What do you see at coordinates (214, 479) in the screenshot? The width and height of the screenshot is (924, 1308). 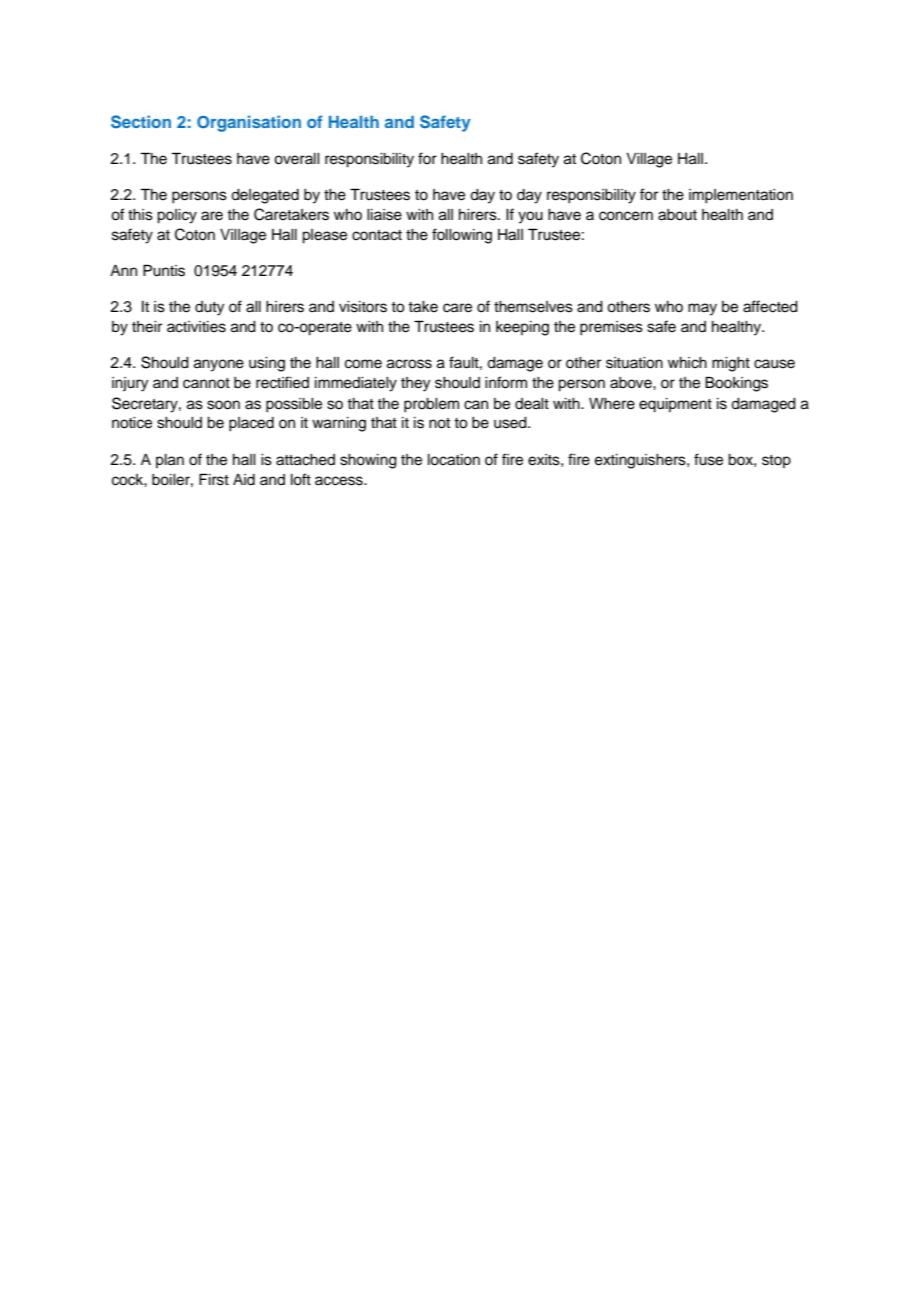 I see `First` at bounding box center [214, 479].
